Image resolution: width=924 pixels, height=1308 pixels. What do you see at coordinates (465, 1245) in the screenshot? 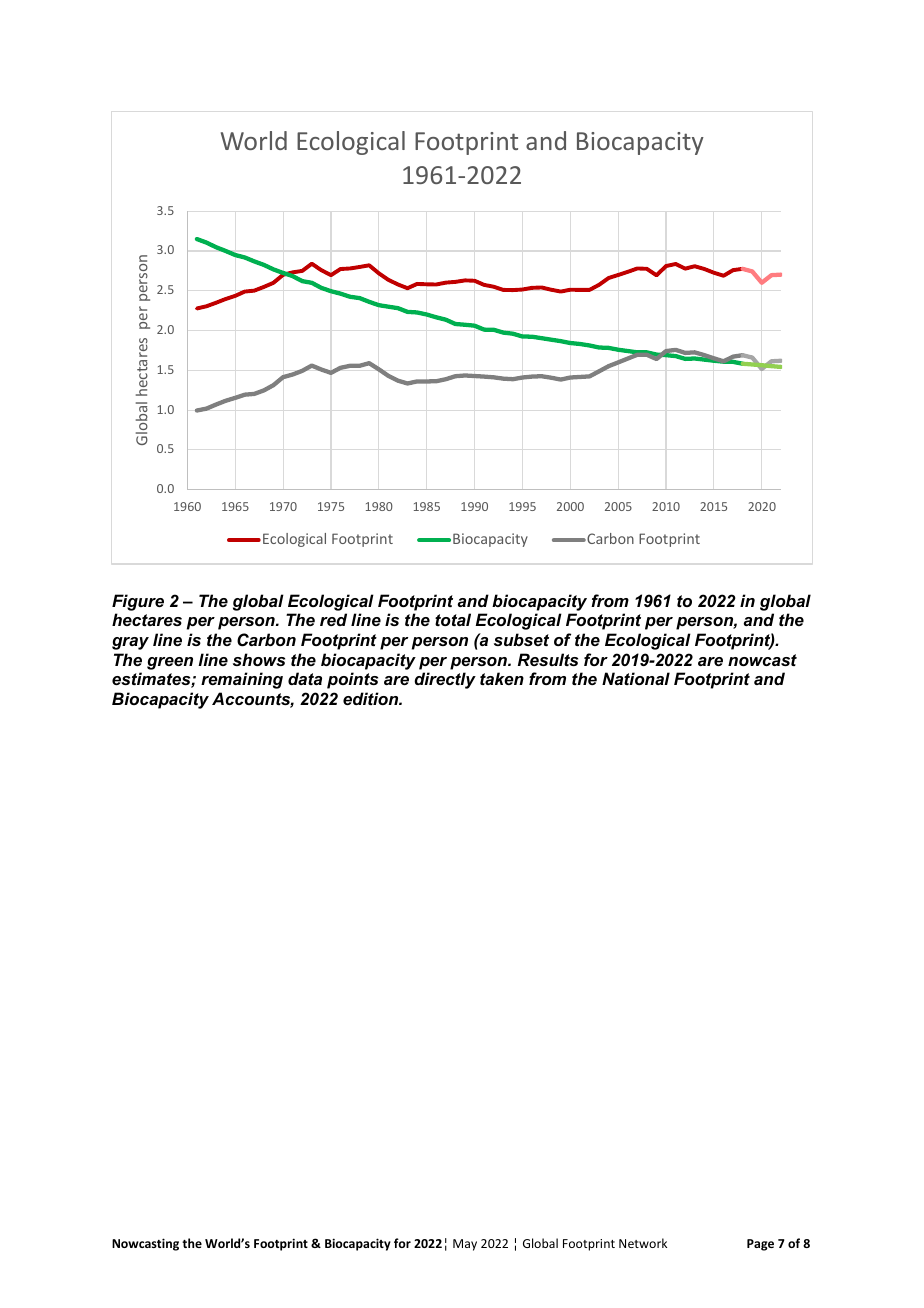
I see `May` at bounding box center [465, 1245].
